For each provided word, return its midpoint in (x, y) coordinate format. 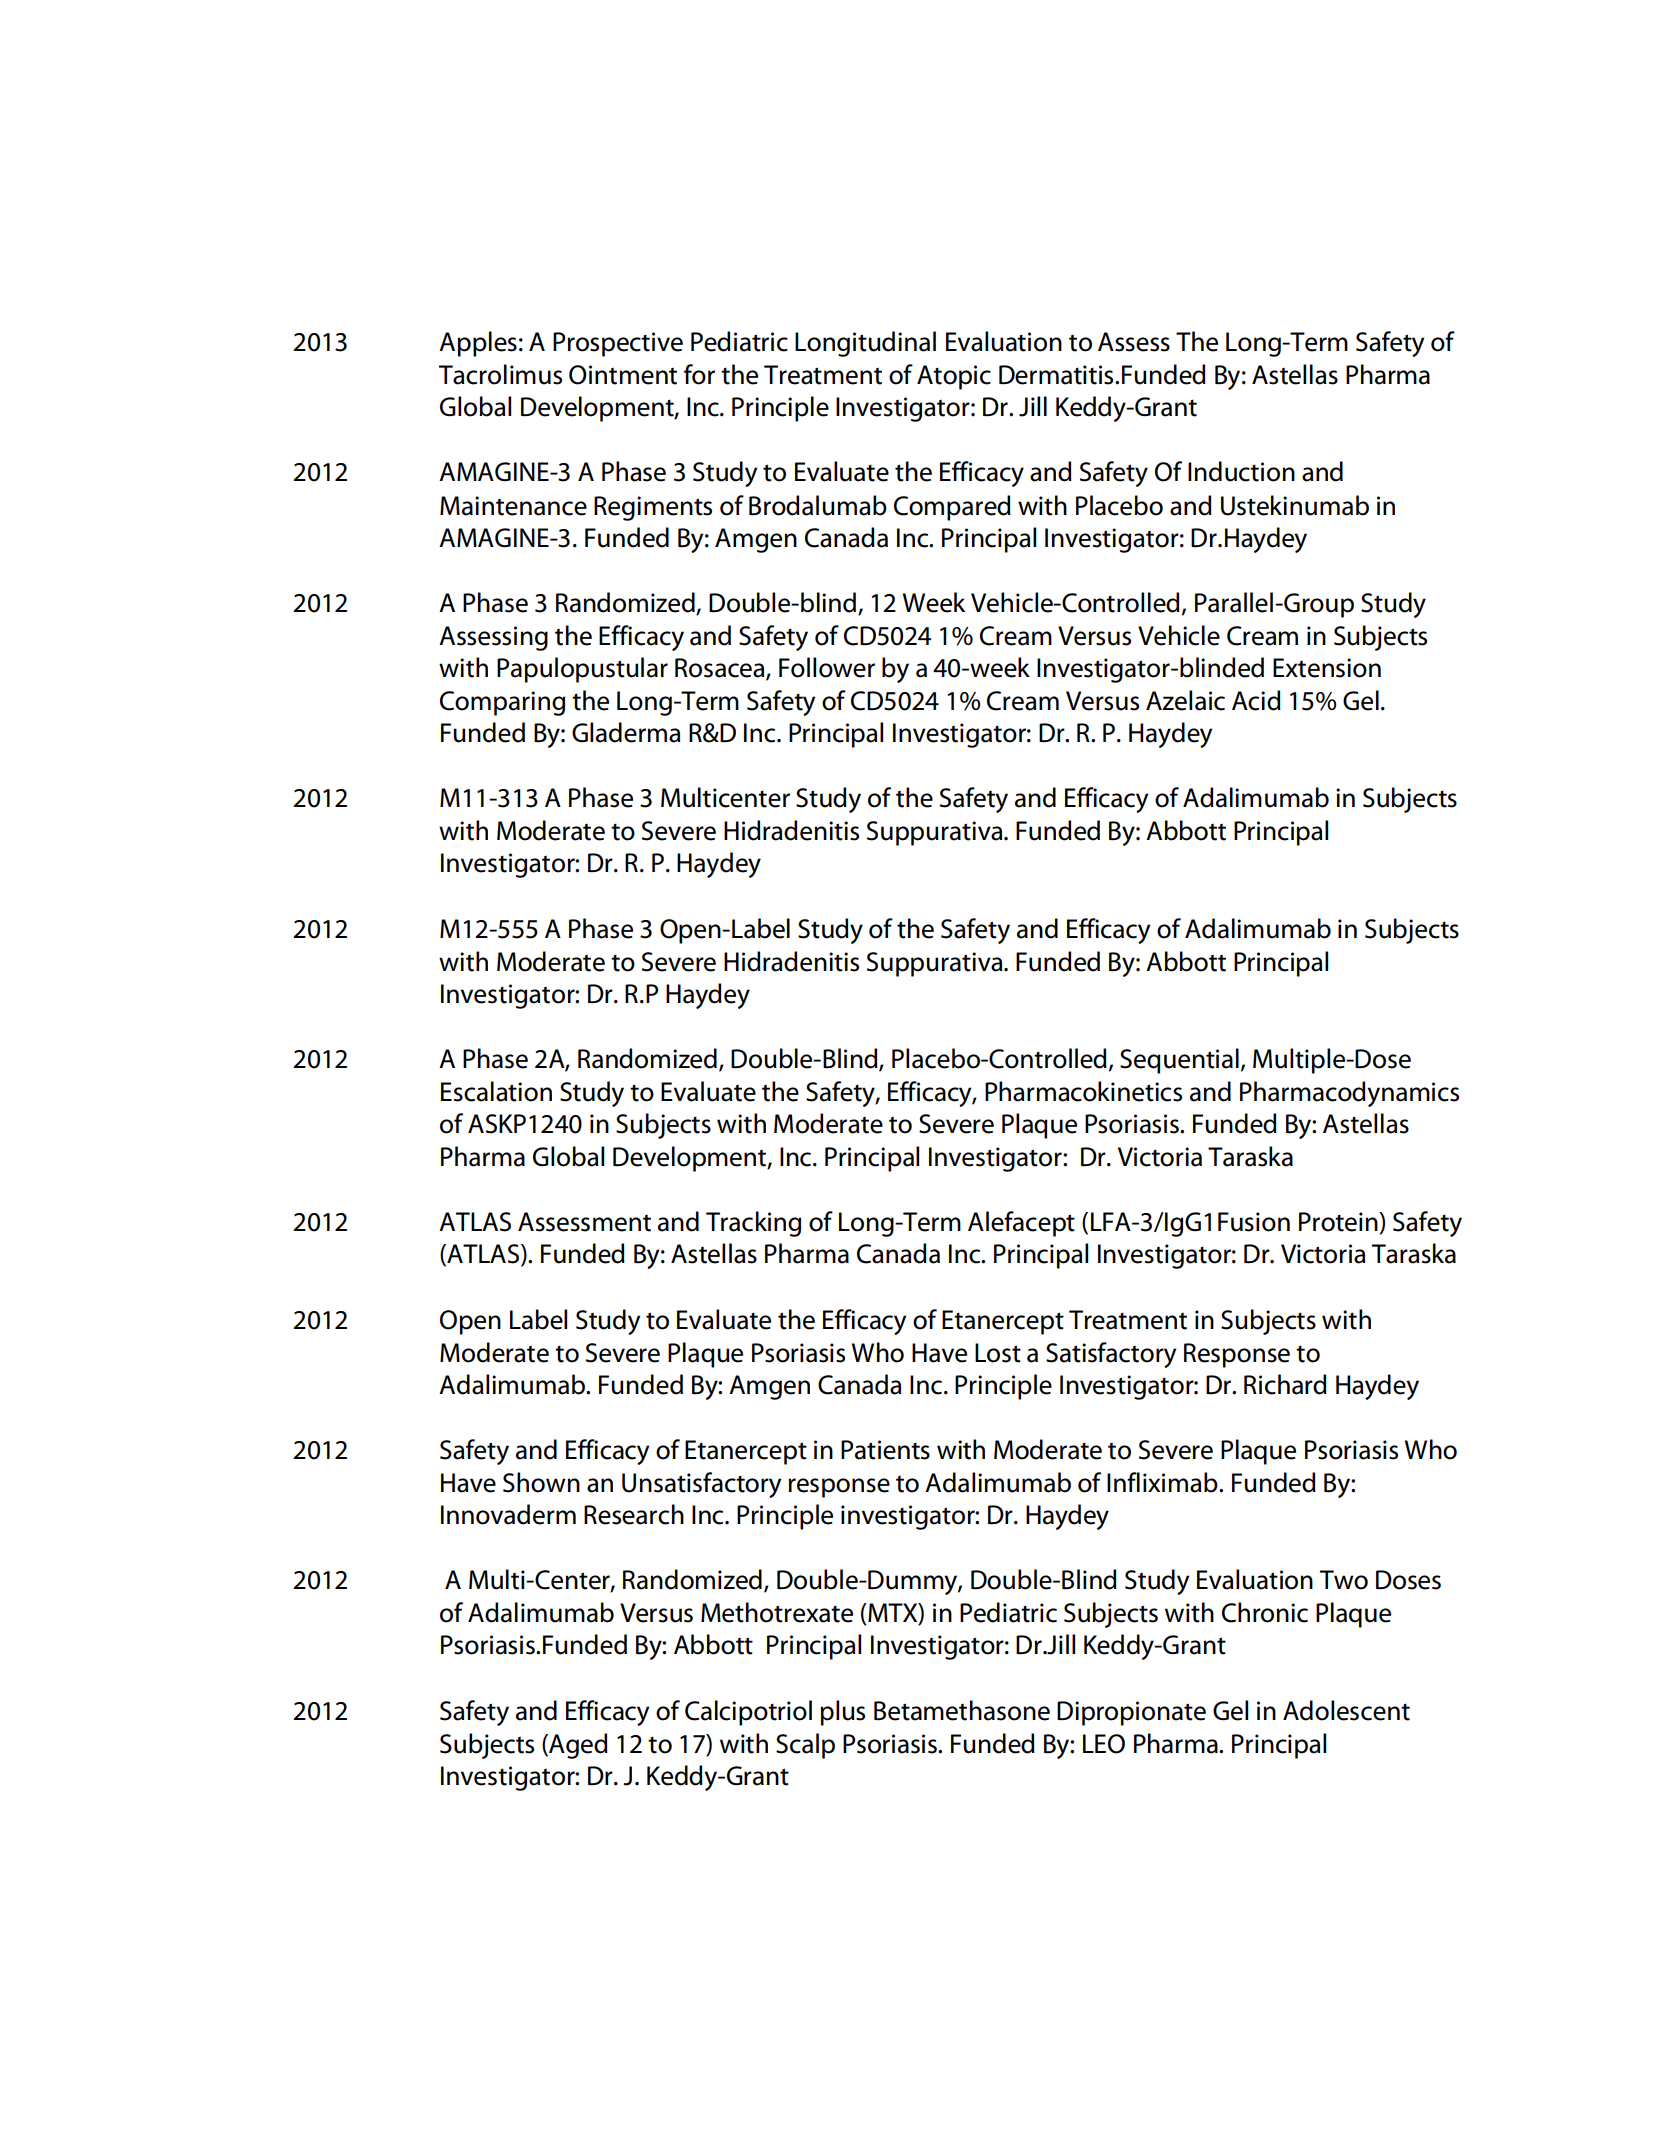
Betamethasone (962, 1710)
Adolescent (1346, 1710)
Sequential (1179, 1061)
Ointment (623, 375)
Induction (1241, 471)
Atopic (954, 377)
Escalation (496, 1091)
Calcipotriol (748, 1713)
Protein (1339, 1222)
